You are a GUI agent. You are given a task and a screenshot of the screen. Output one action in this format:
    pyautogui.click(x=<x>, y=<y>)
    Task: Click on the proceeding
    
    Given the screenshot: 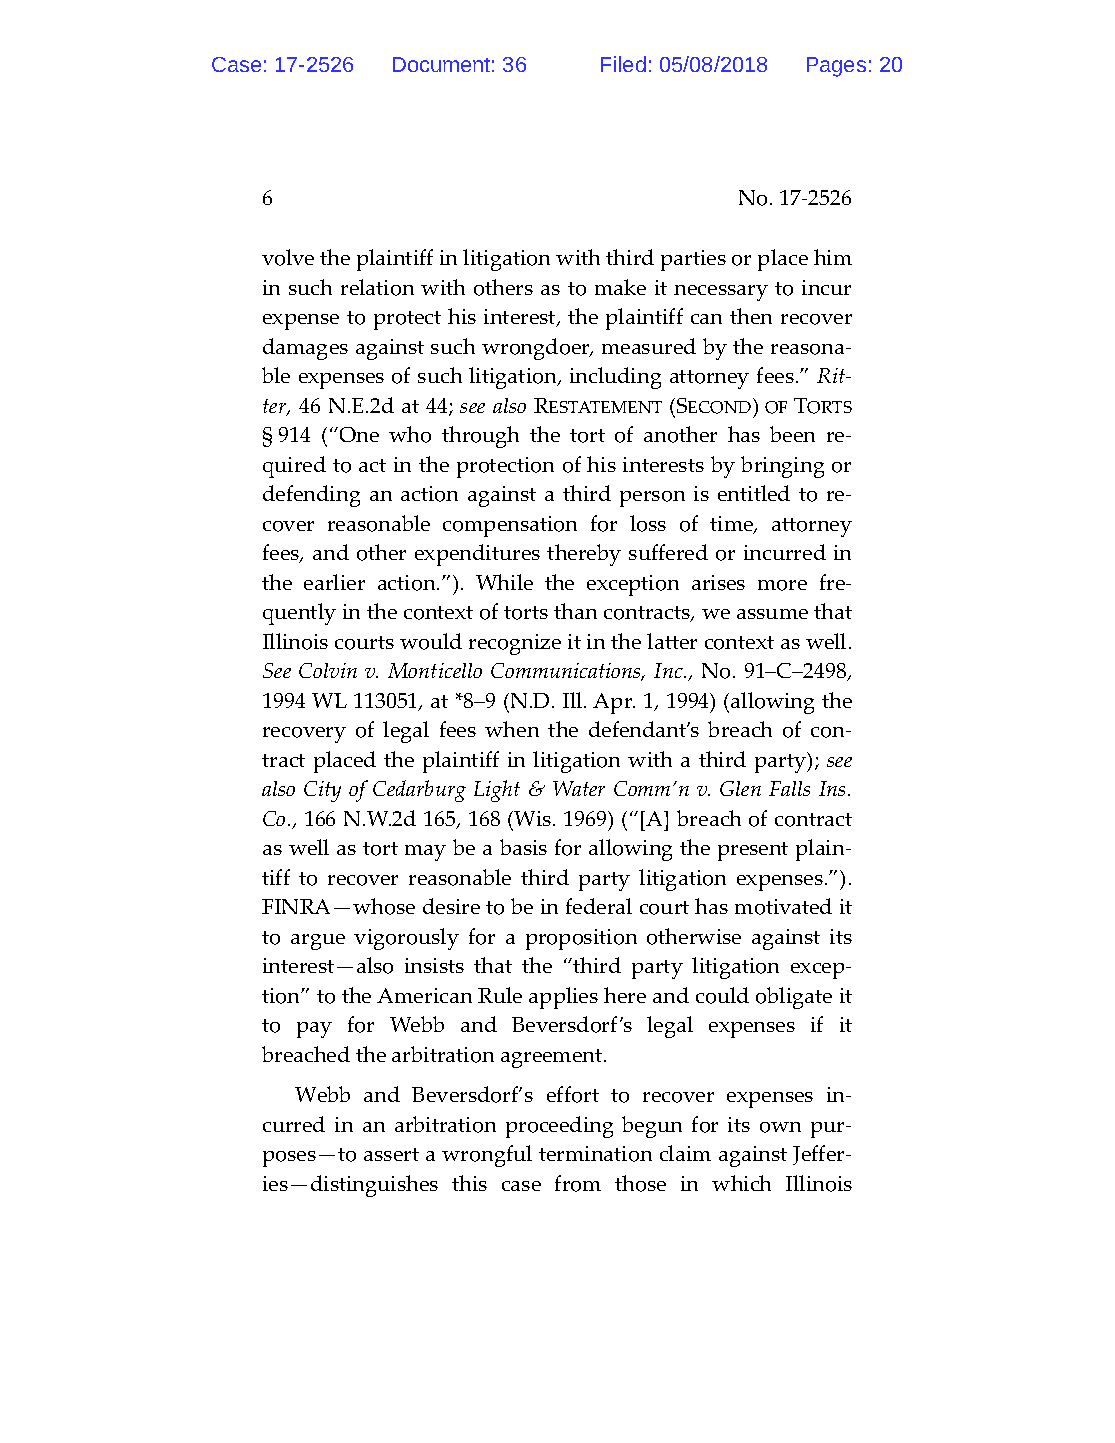 What is the action you would take?
    pyautogui.click(x=559, y=1127)
